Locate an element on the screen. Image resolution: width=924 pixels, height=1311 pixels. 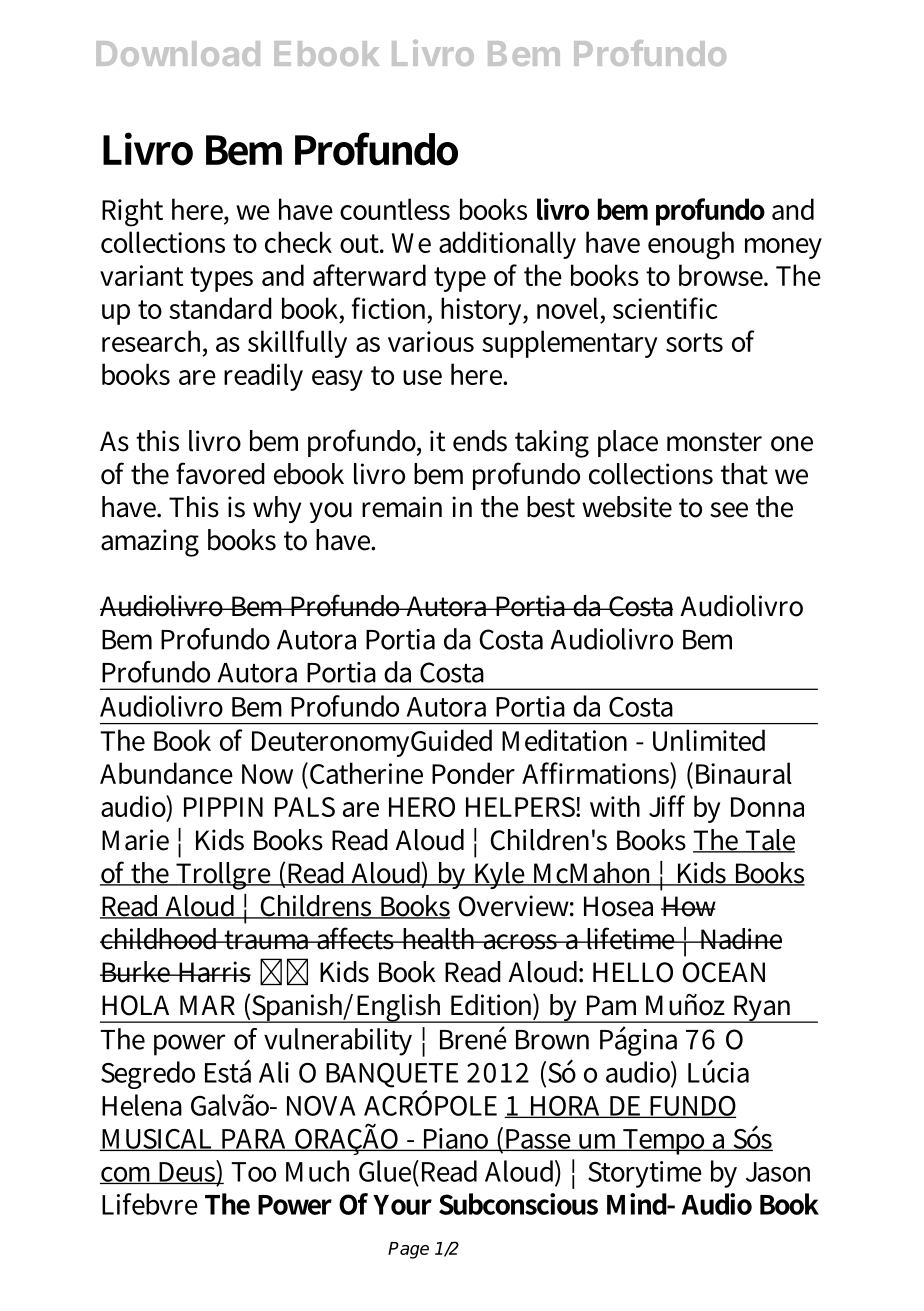
favored is located at coordinates (220, 473).
